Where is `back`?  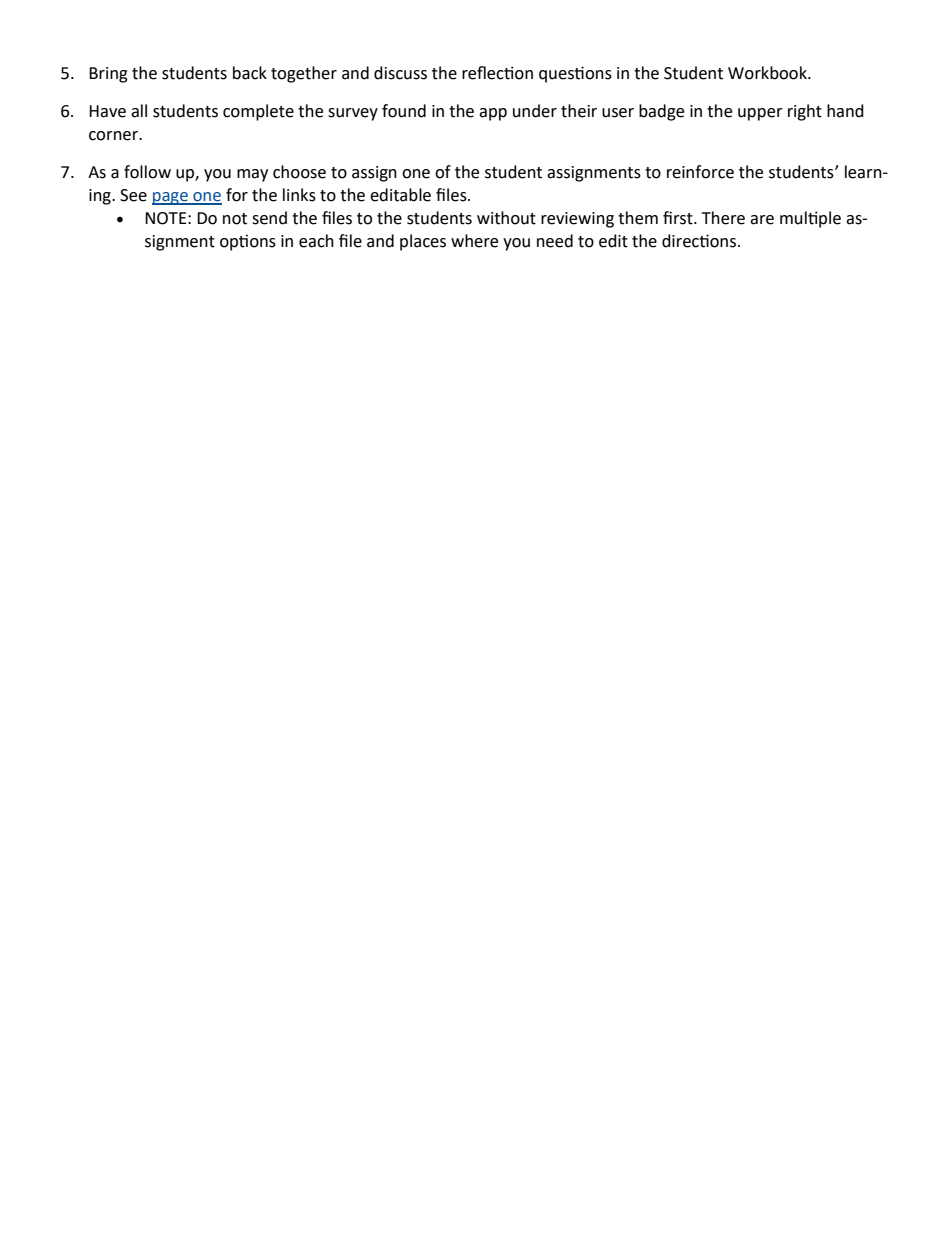
back is located at coordinates (250, 73).
